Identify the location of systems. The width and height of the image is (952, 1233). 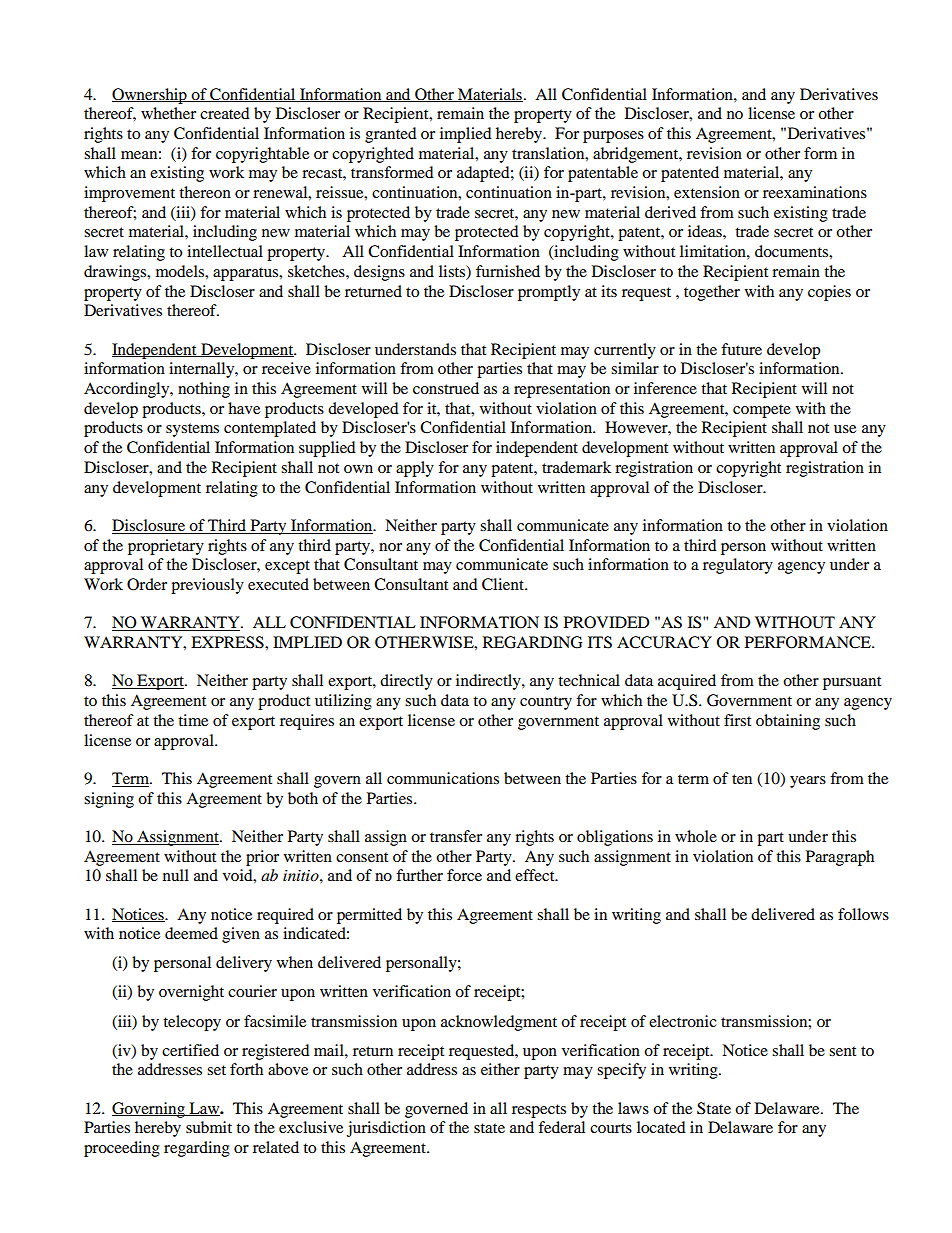
(192, 430).
